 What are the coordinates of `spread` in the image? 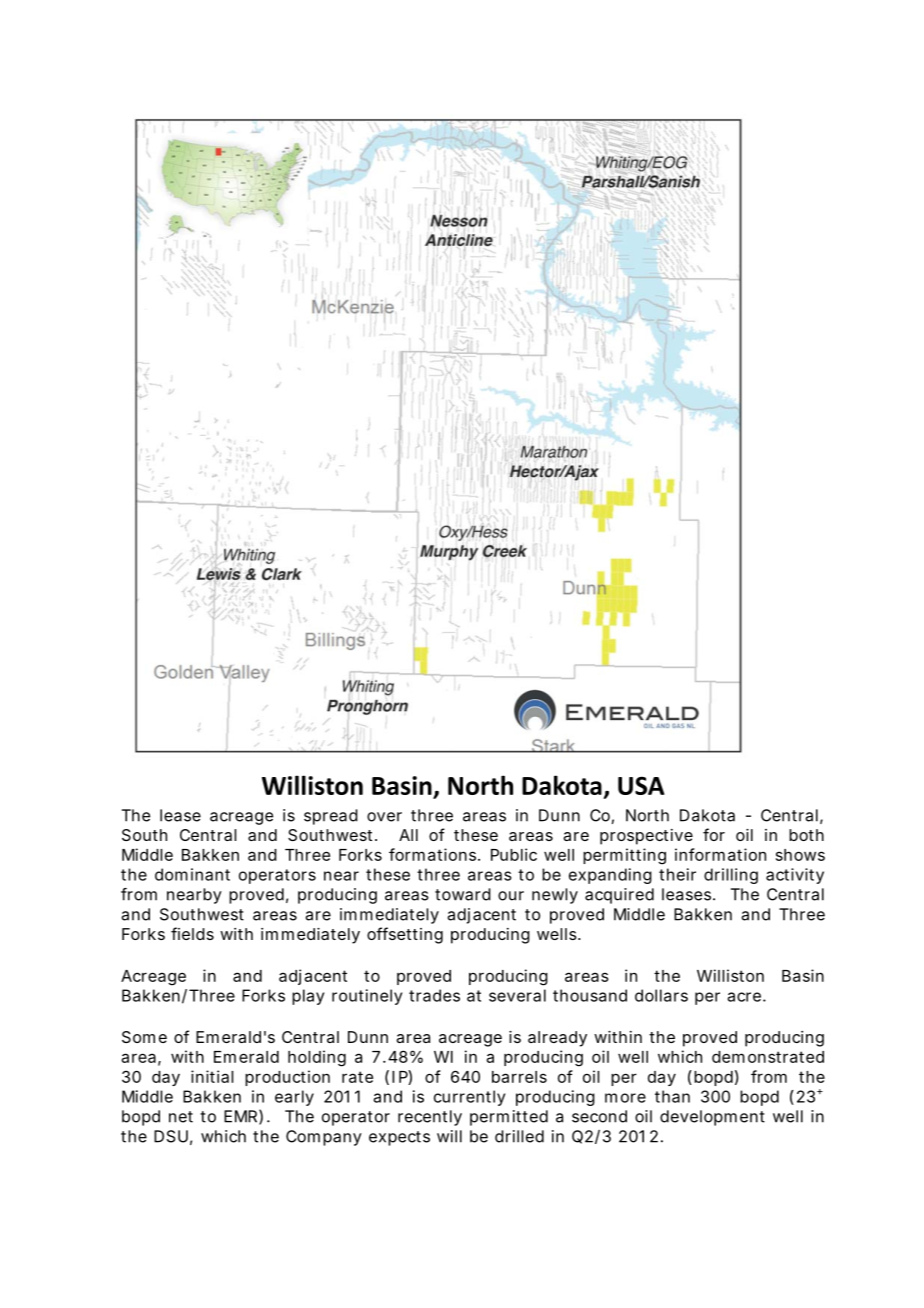 It's located at (331, 817).
